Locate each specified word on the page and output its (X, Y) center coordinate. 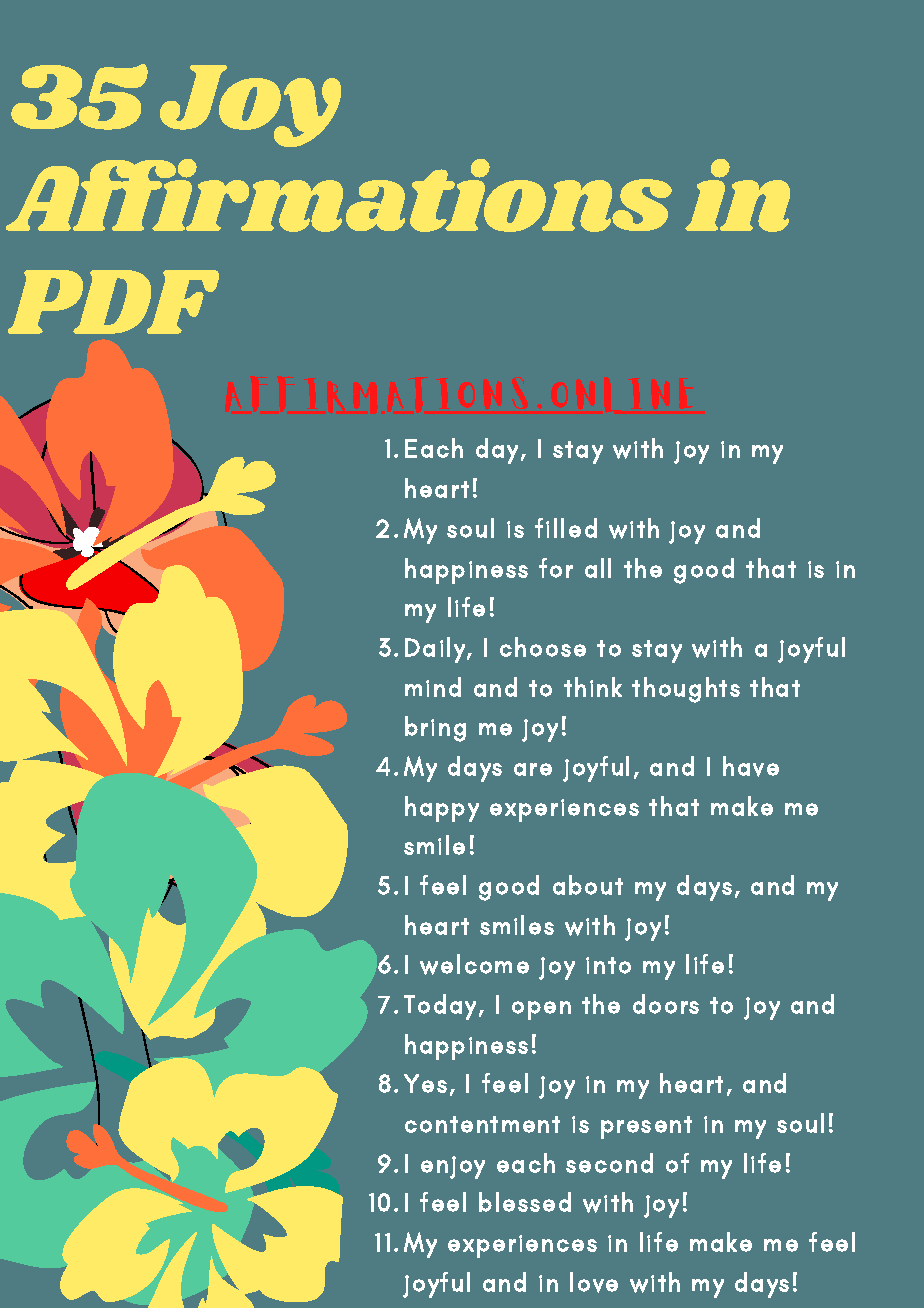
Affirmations (339, 195)
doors (666, 1004)
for (556, 568)
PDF (113, 302)
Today (440, 1007)
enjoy (453, 1167)
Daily (436, 650)
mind (433, 687)
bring (435, 729)
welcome (474, 964)
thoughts (686, 690)
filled (566, 528)
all (598, 568)
